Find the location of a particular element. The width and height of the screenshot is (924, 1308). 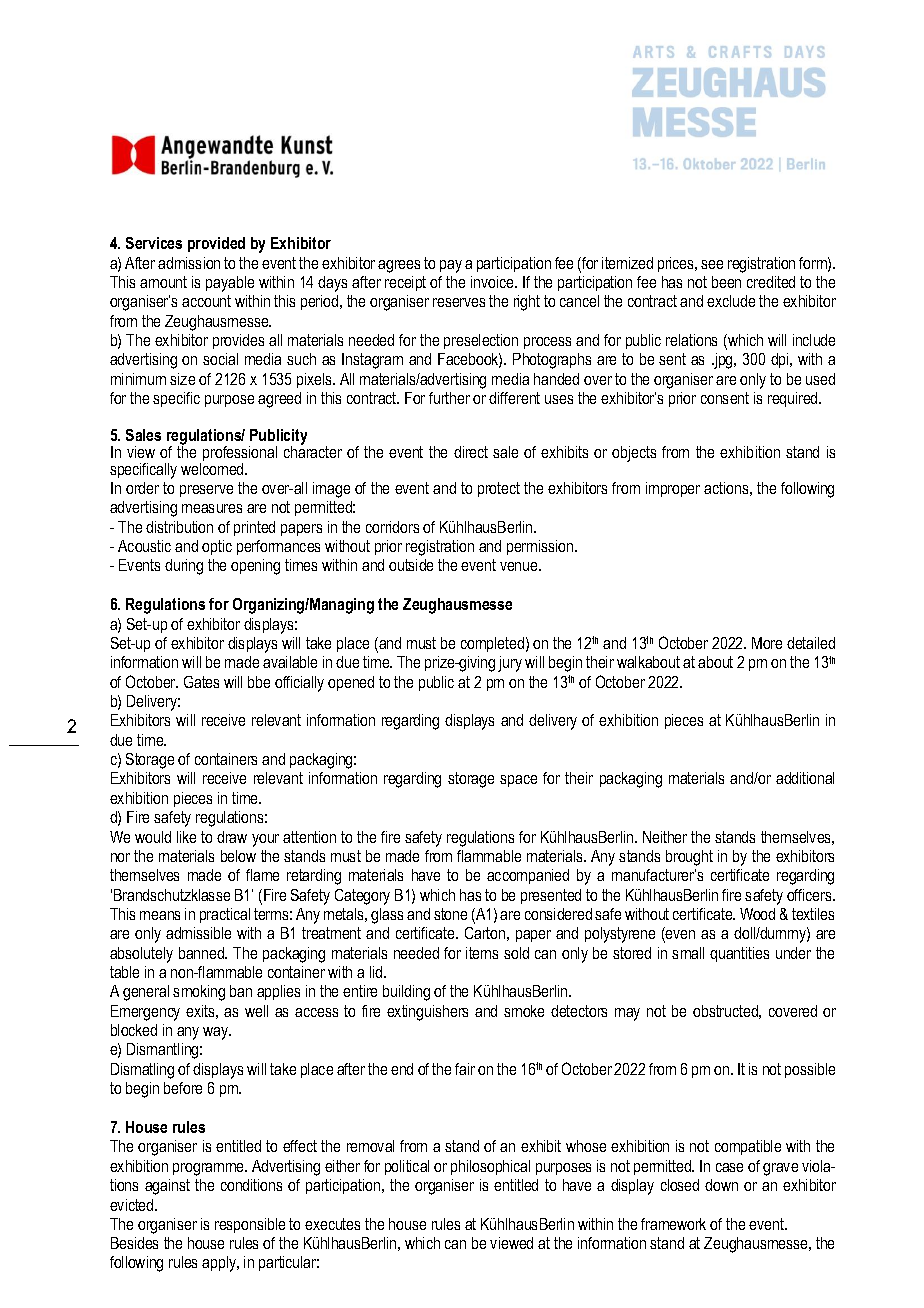

additional is located at coordinates (805, 778).
